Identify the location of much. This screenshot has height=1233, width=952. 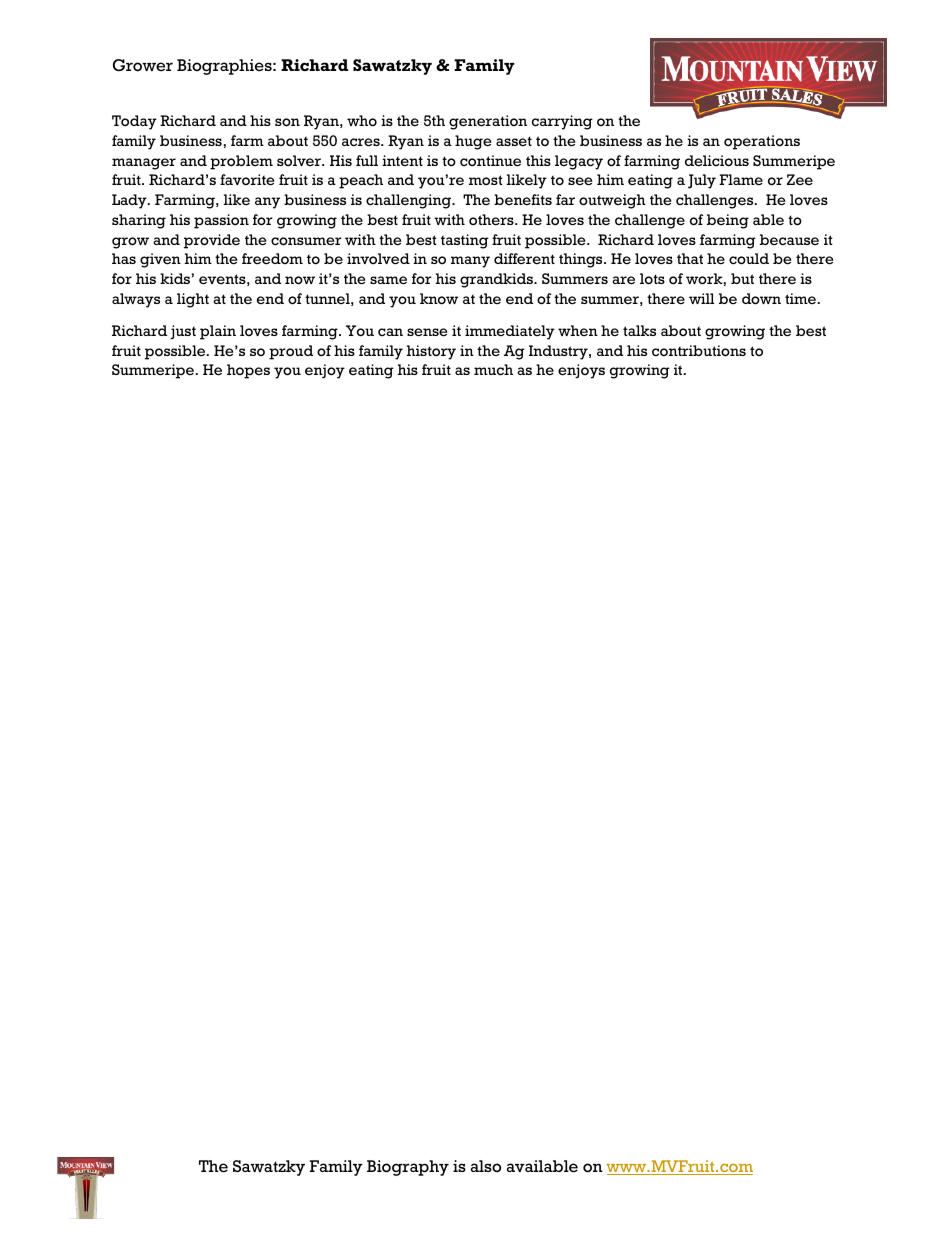
(493, 370).
